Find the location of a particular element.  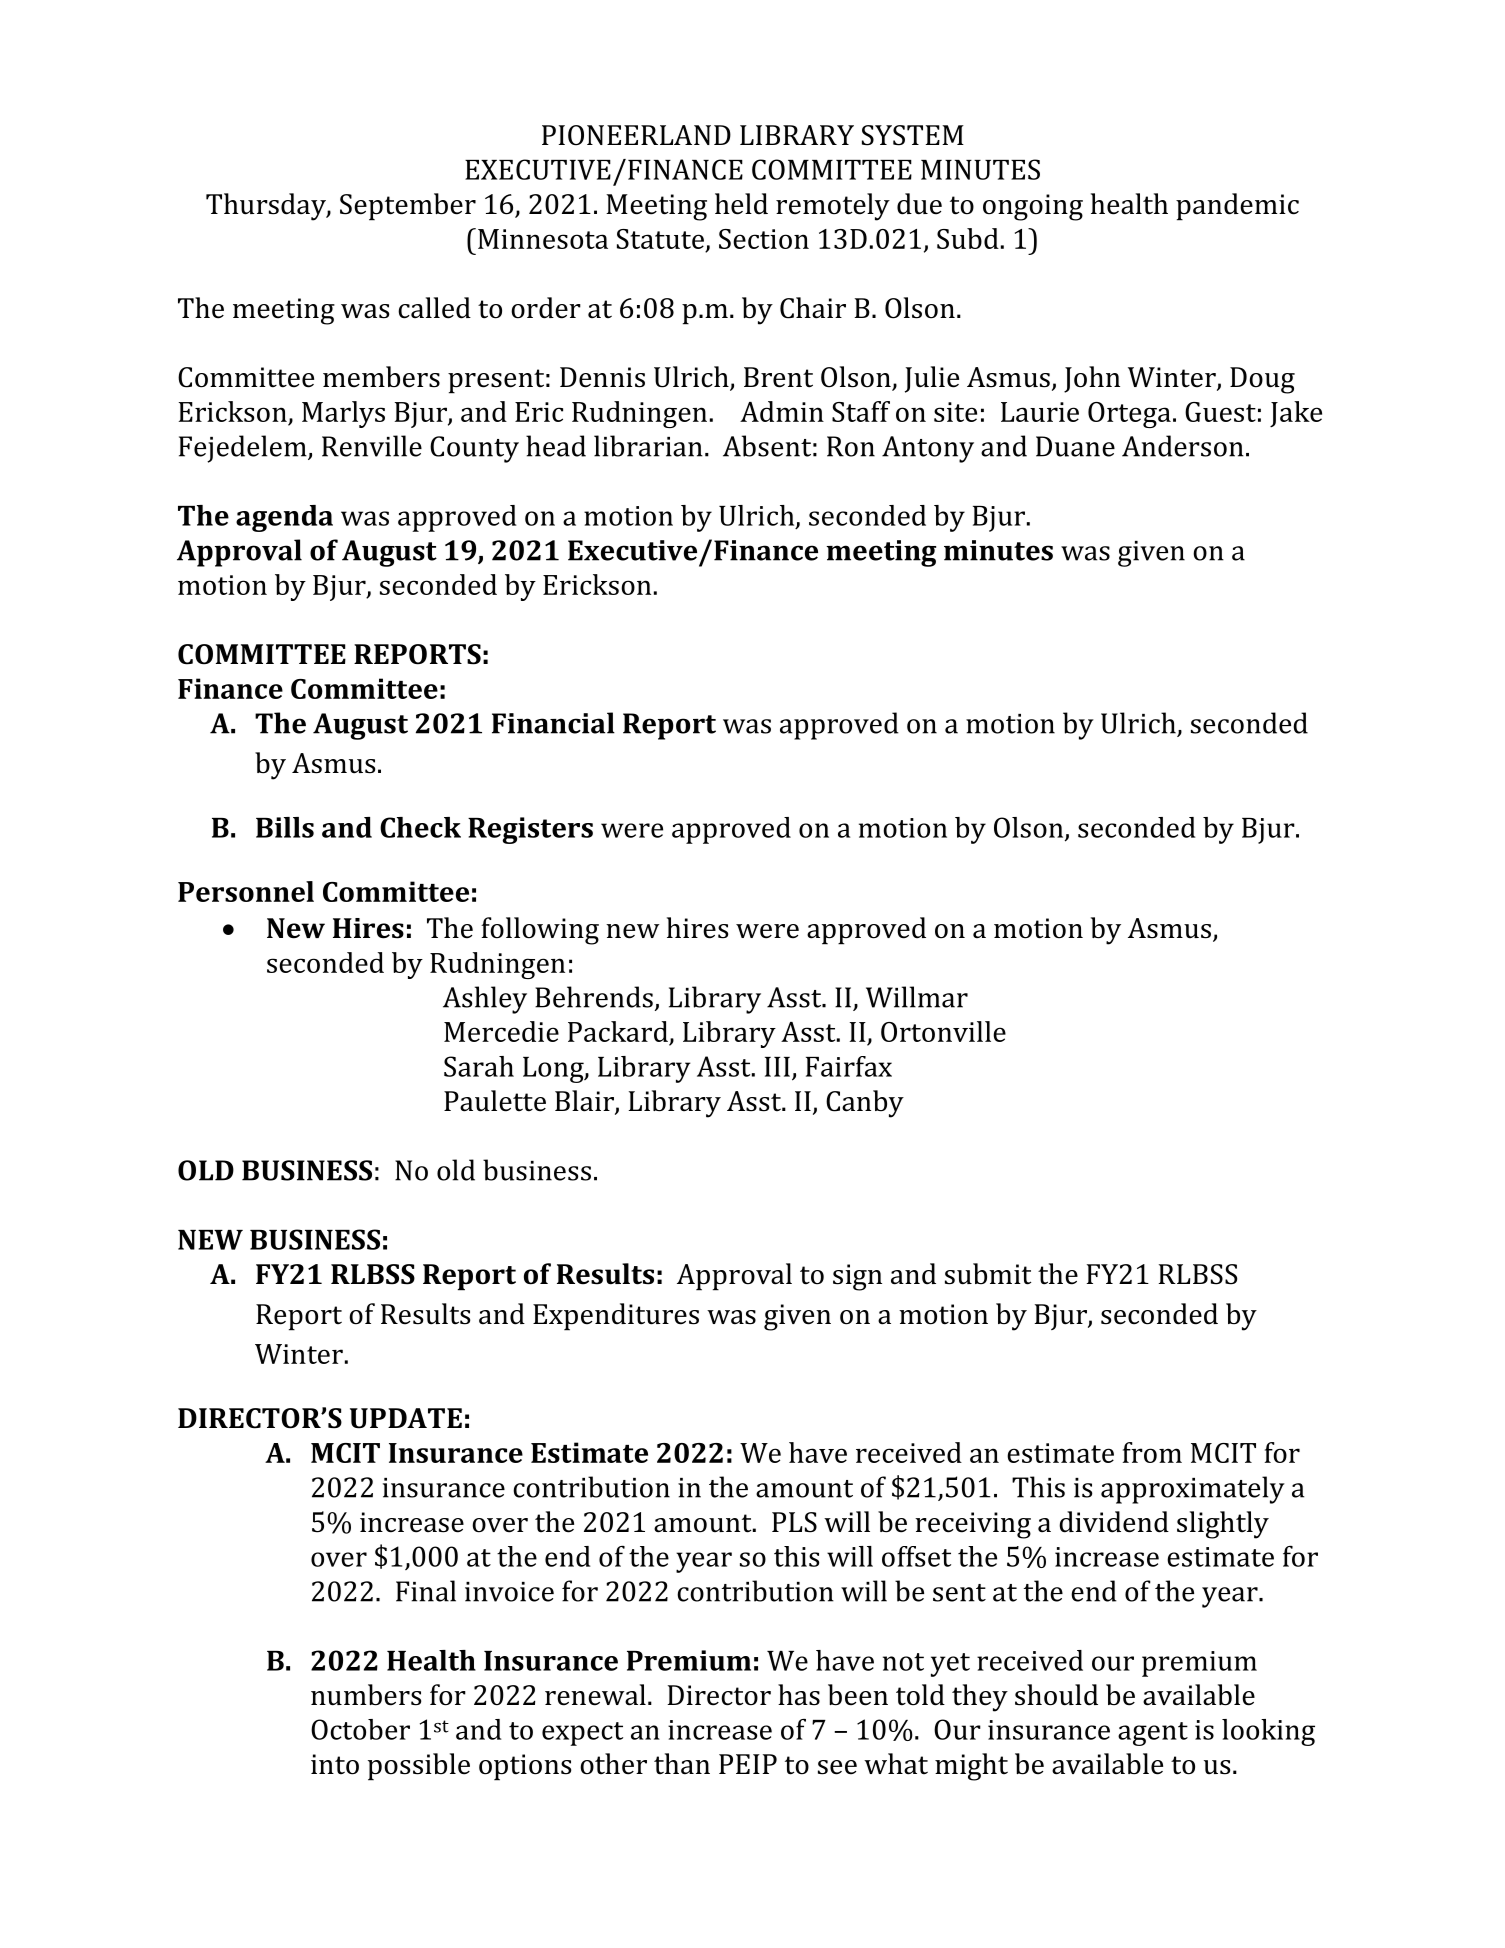

Ashley is located at coordinates (485, 1000).
